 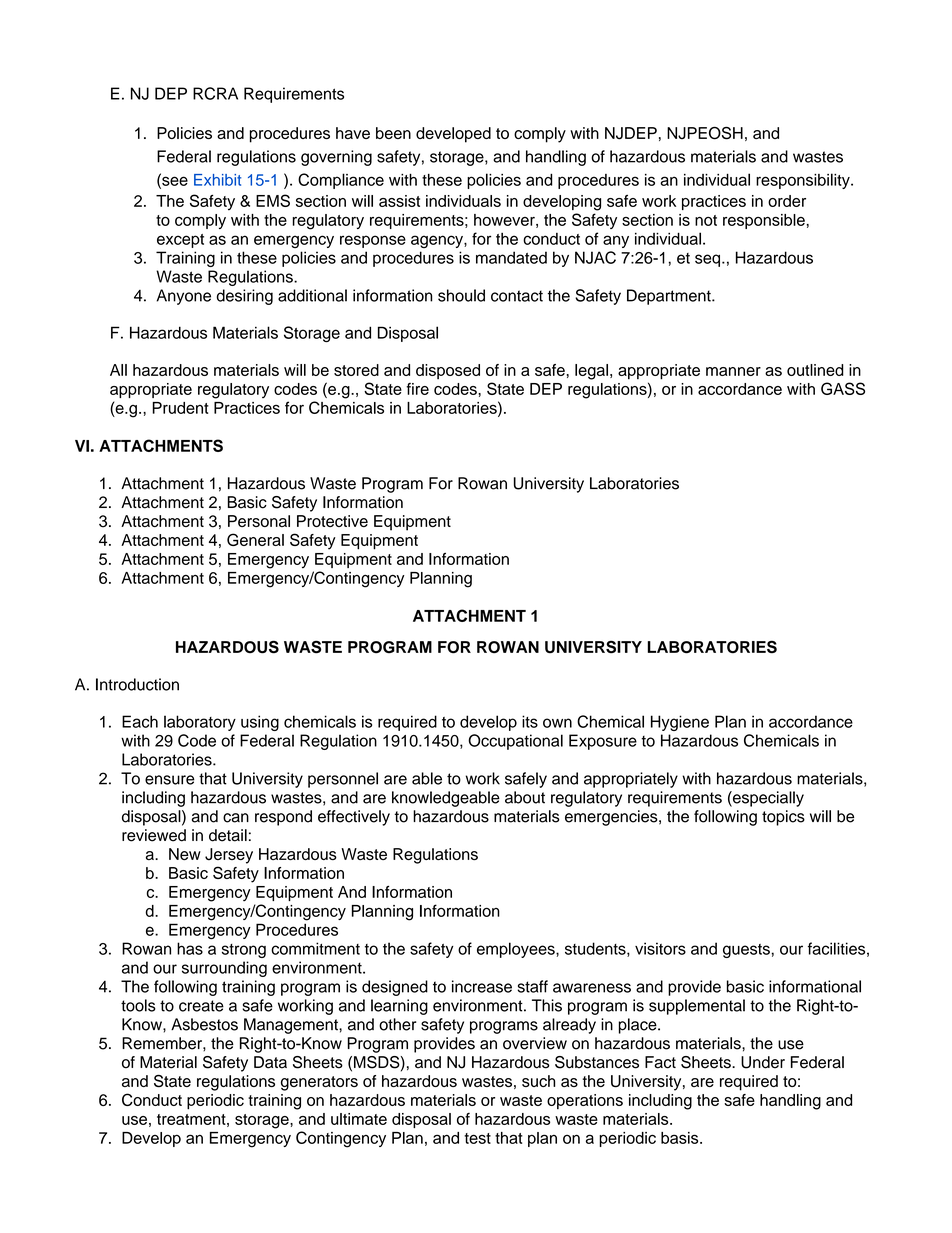 What do you see at coordinates (180, 408) in the page?
I see `Prudent` at bounding box center [180, 408].
